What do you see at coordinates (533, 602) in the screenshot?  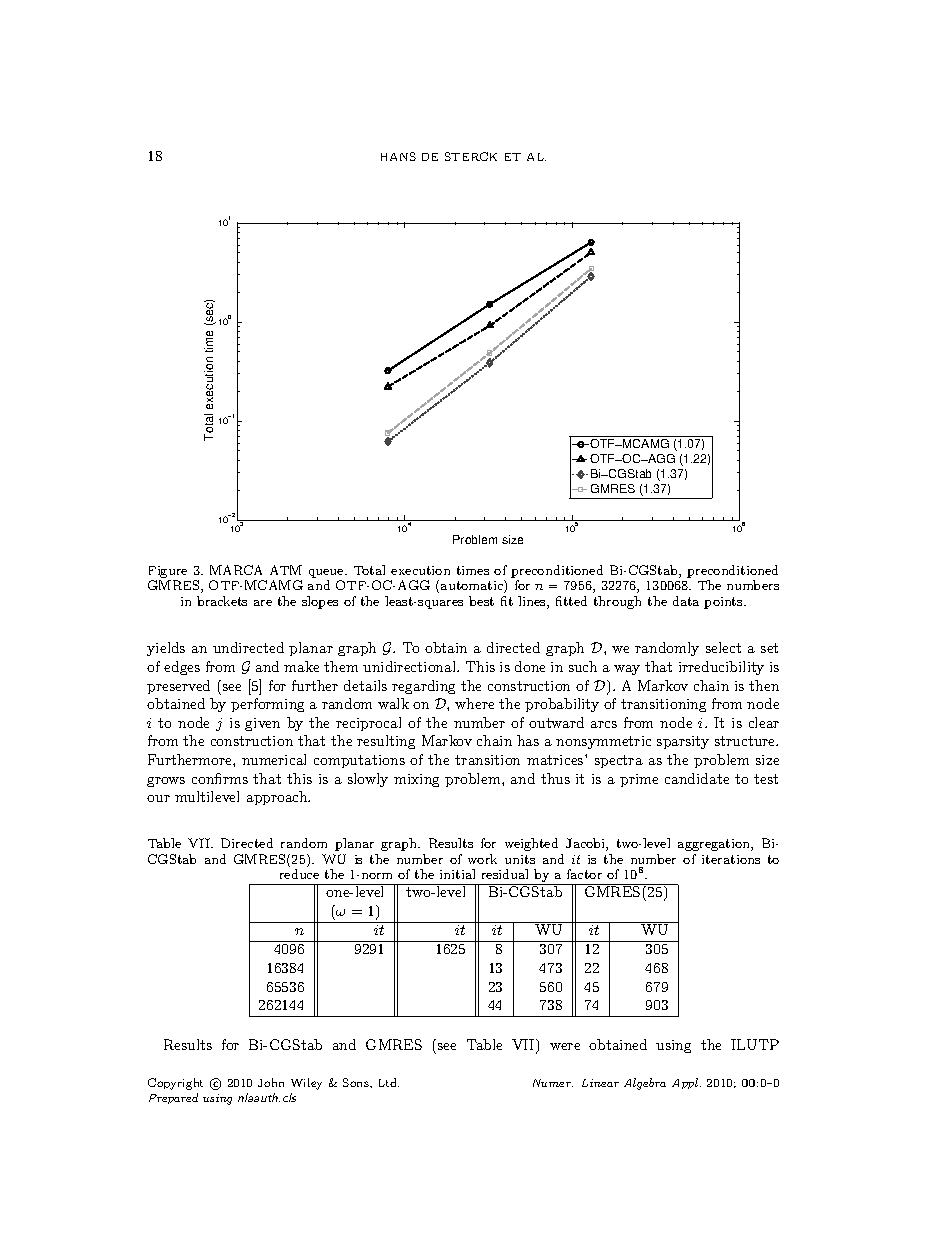 I see `lines` at bounding box center [533, 602].
